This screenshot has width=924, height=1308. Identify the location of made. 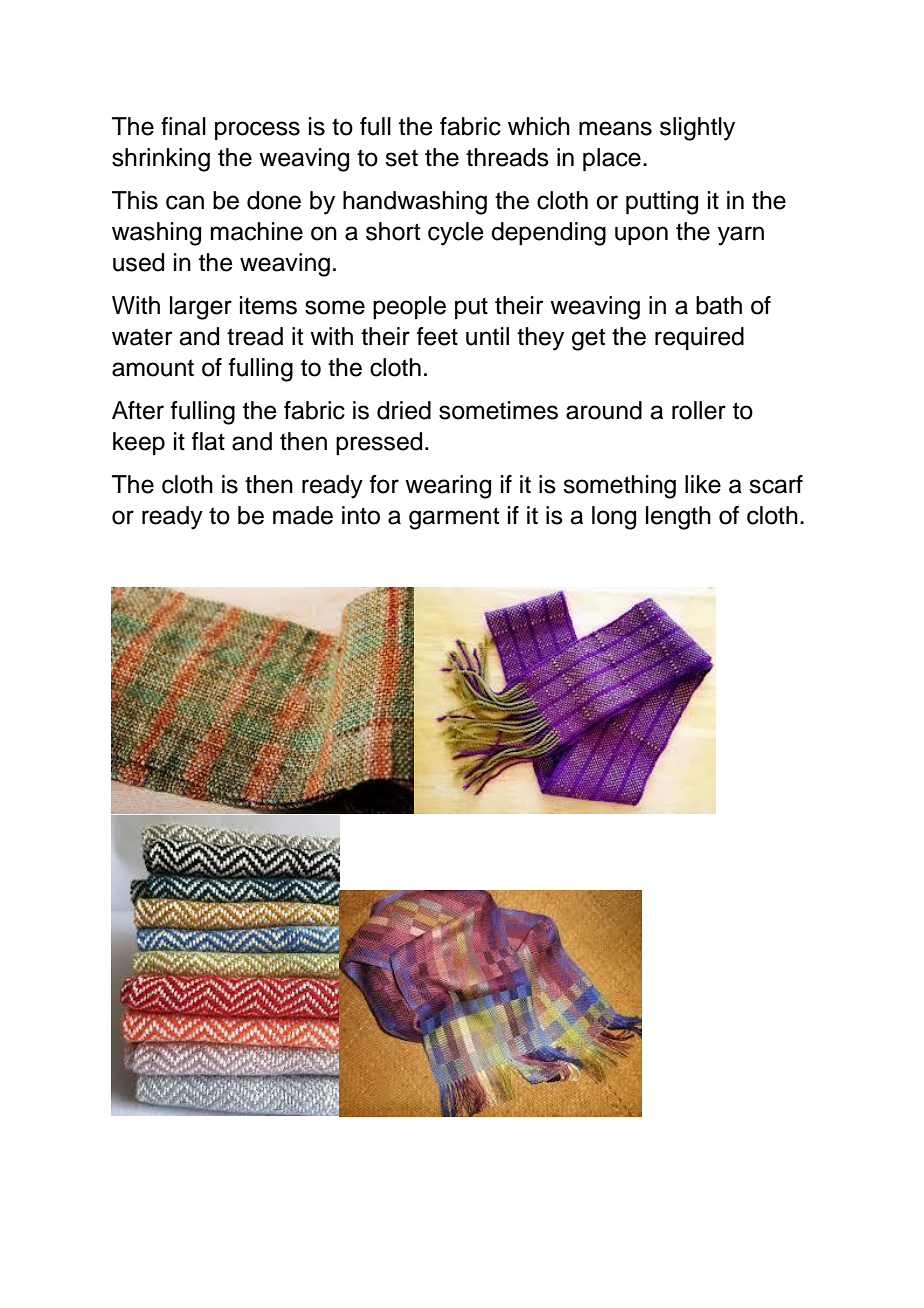
(303, 515).
